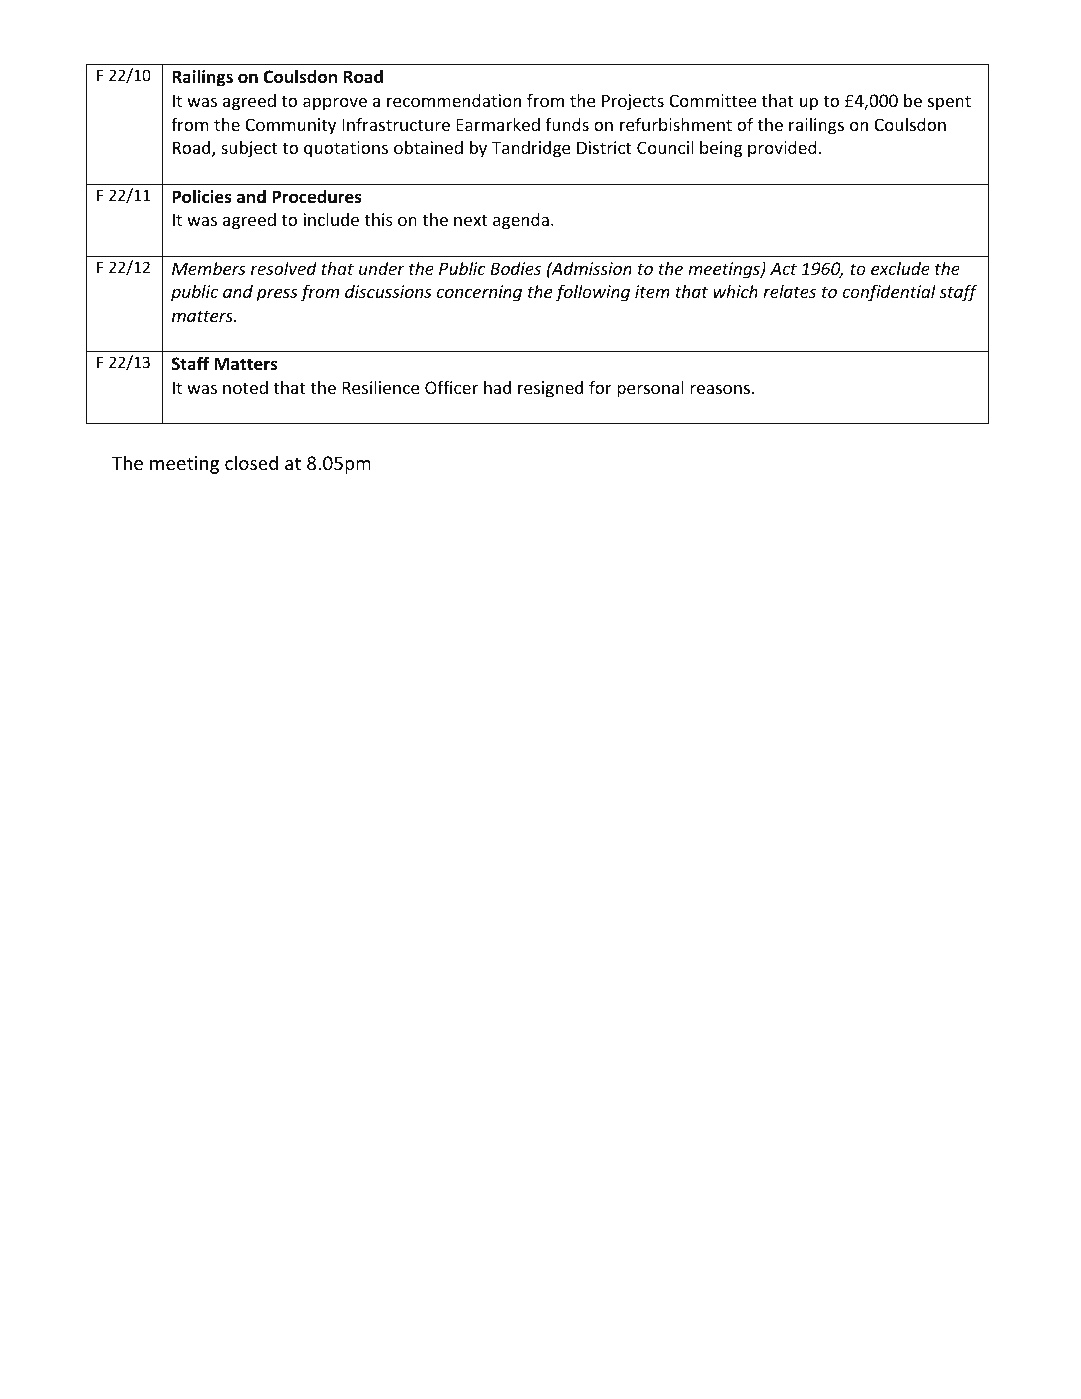  Describe the element at coordinates (245, 387) in the page. I see `noted` at that location.
